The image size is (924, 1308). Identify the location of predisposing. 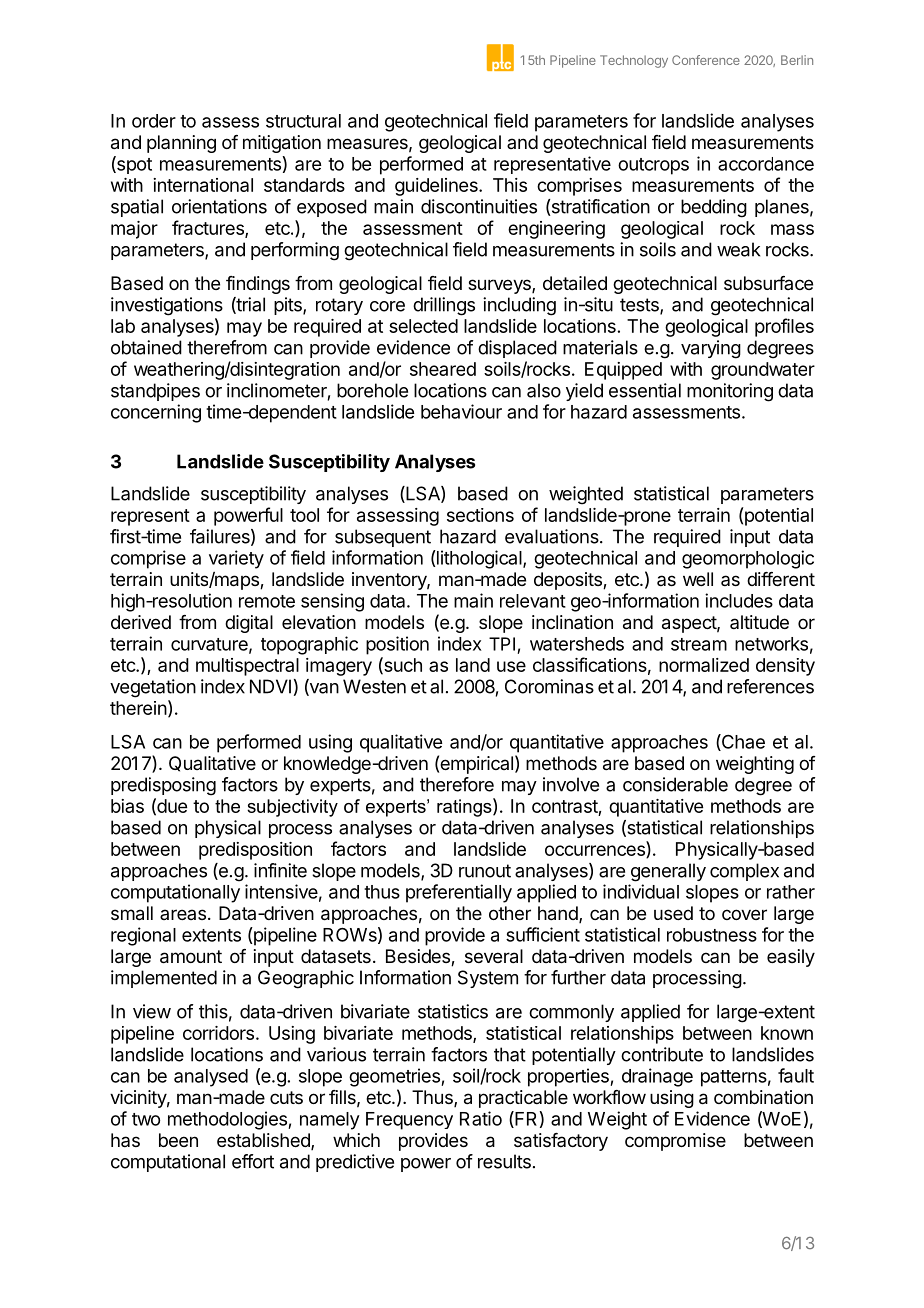
(163, 786).
